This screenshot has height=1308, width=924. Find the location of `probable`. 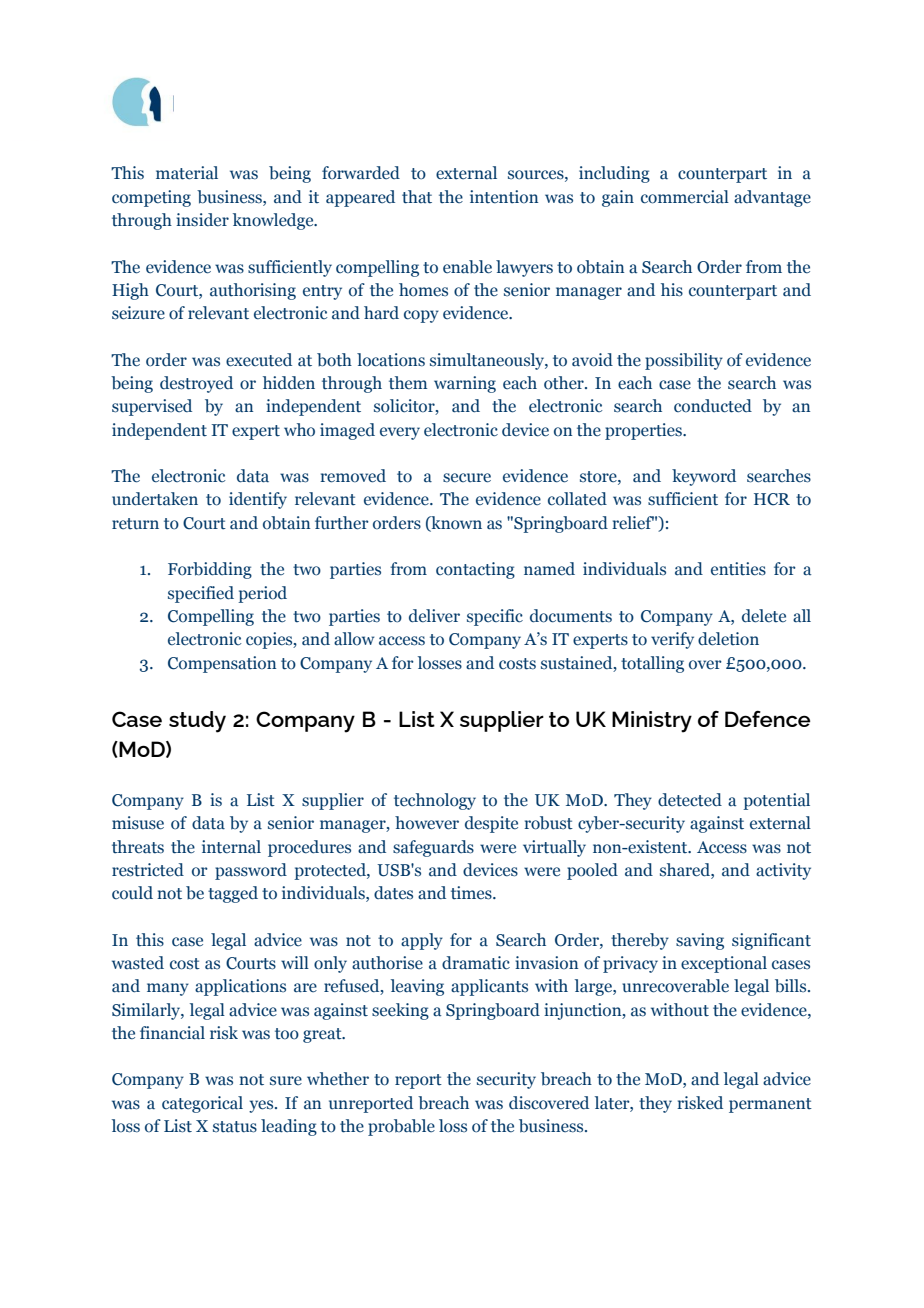

probable is located at coordinates (401, 1127).
